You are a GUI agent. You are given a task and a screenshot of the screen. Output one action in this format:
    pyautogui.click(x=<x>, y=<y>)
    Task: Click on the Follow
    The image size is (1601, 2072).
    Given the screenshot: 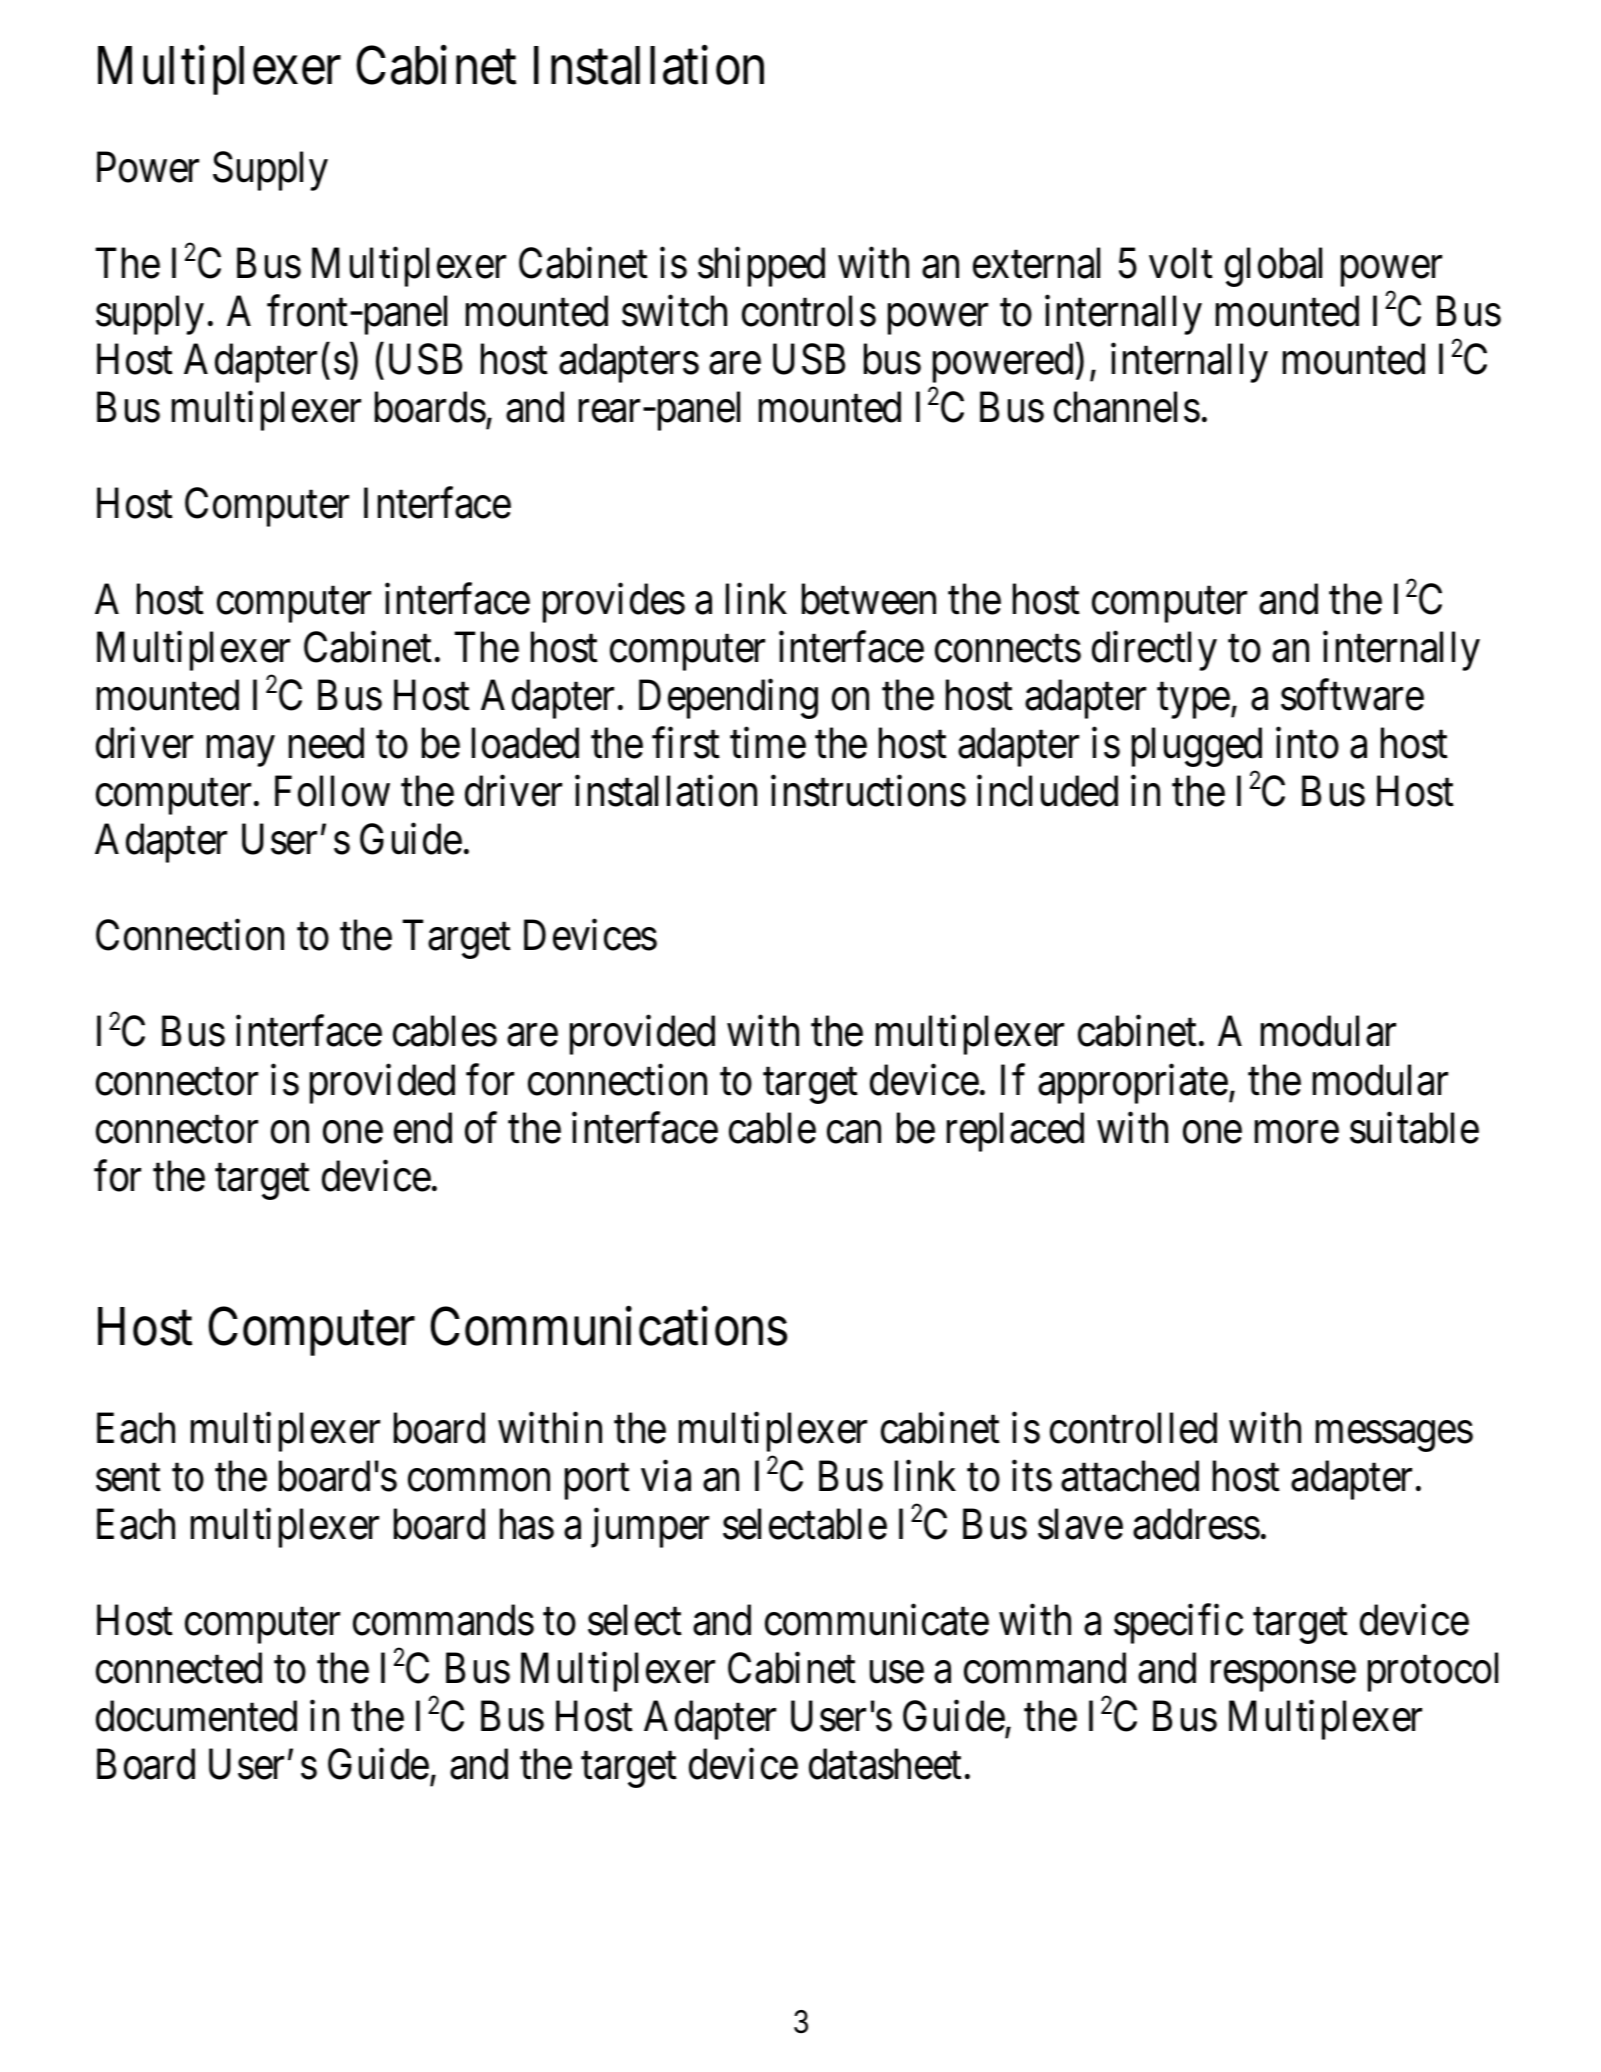 What is the action you would take?
    pyautogui.click(x=332, y=791)
